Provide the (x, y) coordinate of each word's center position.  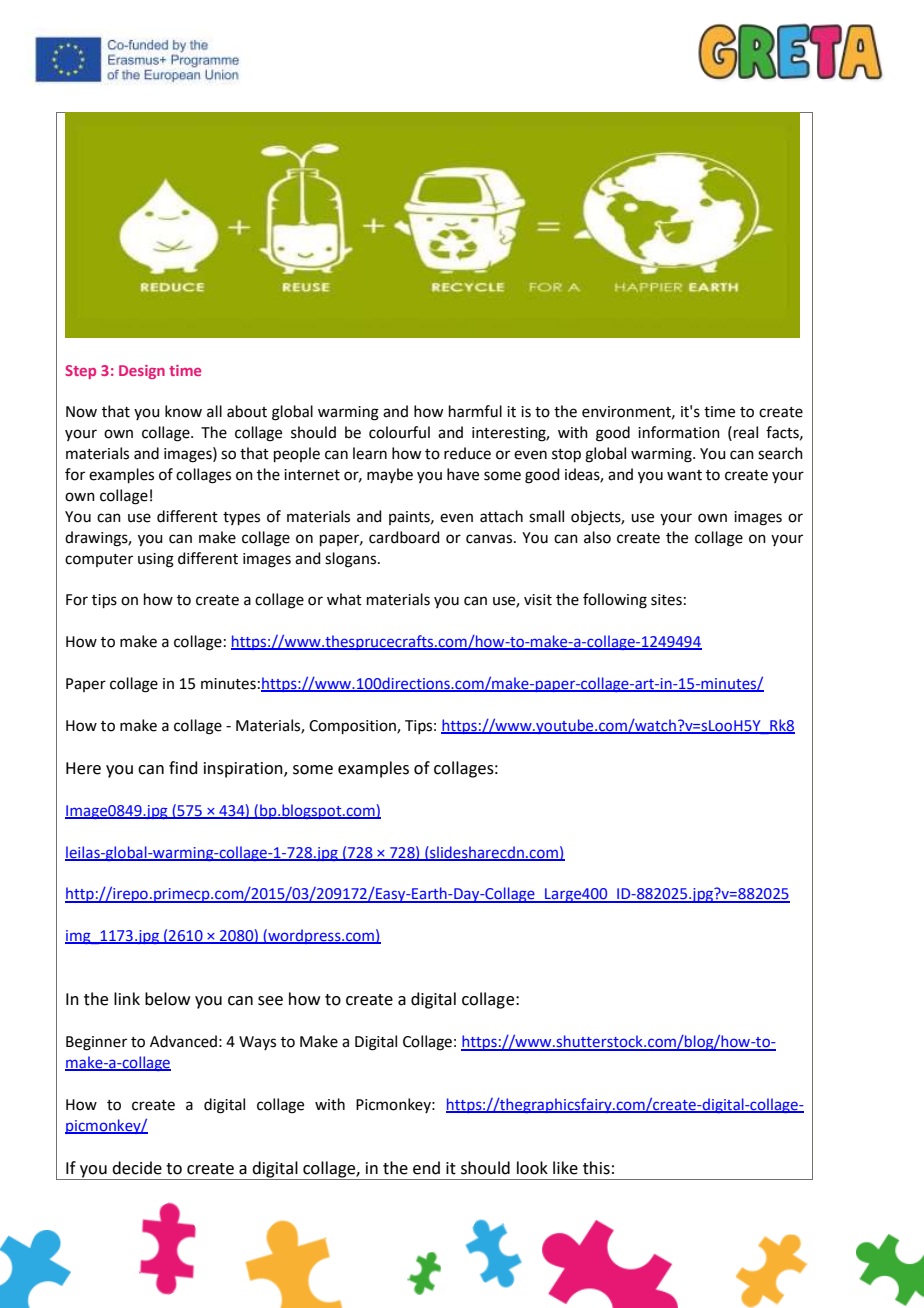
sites (666, 600)
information (679, 432)
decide (137, 1168)
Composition (353, 727)
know (183, 411)
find (183, 768)
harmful (475, 411)
